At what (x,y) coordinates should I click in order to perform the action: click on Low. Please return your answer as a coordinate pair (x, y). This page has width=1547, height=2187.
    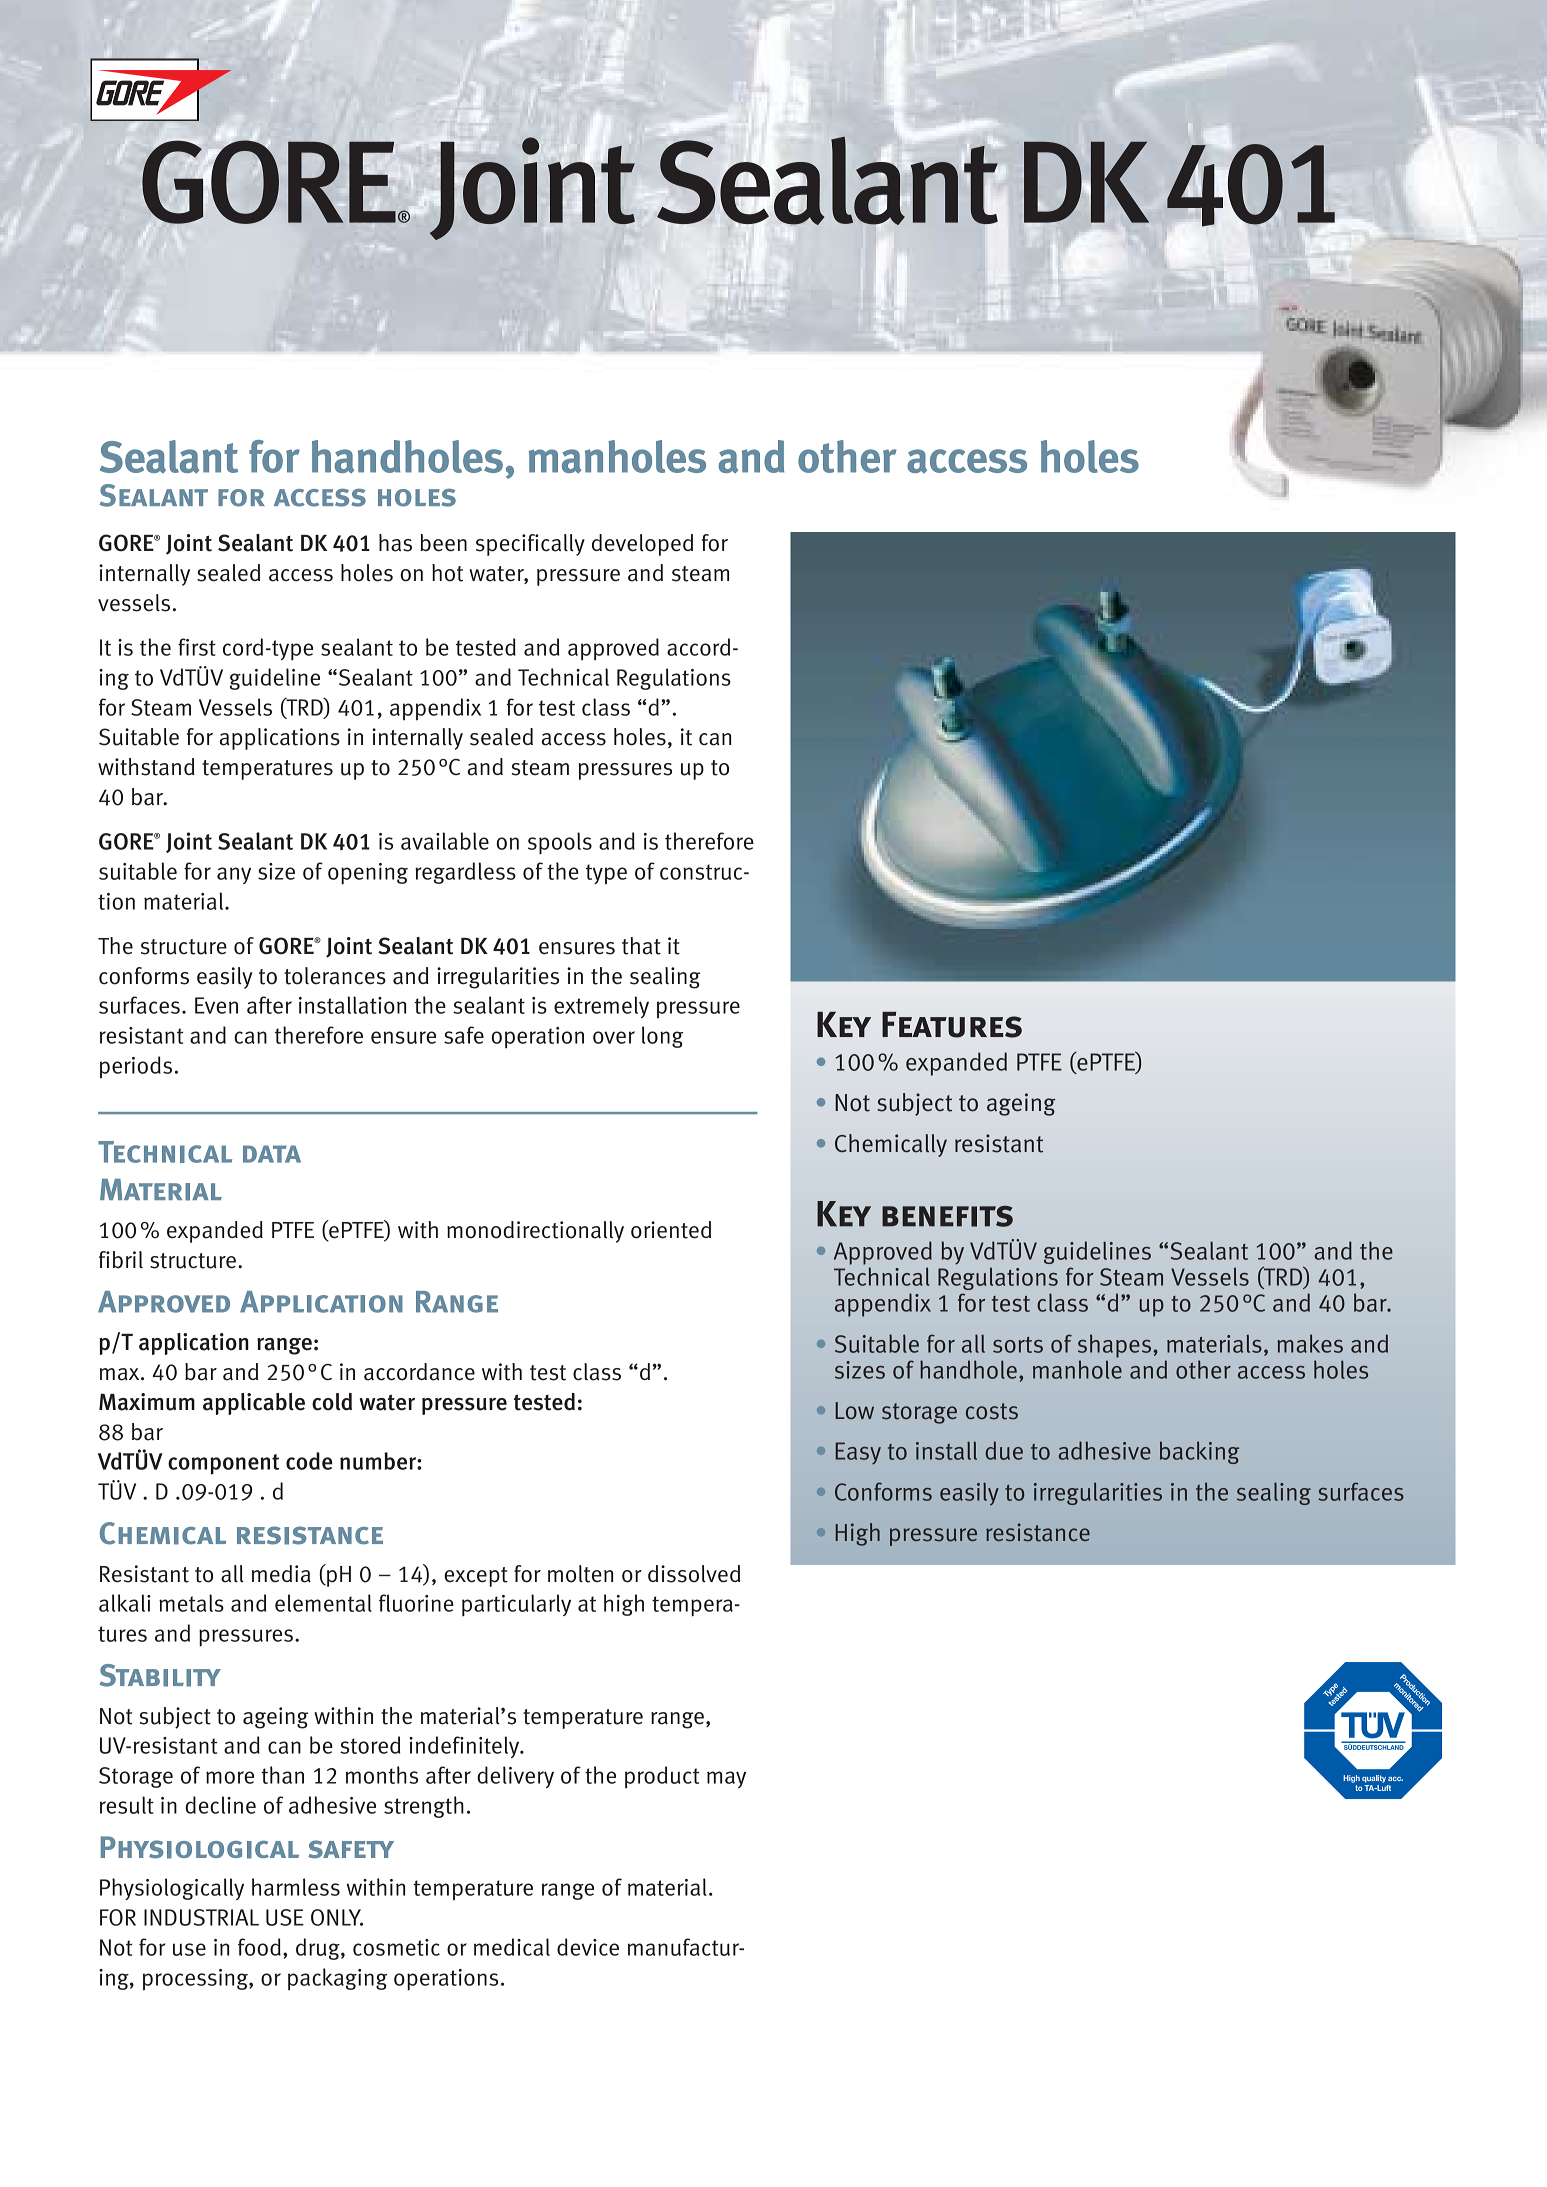
    Looking at the image, I should click on (855, 1410).
